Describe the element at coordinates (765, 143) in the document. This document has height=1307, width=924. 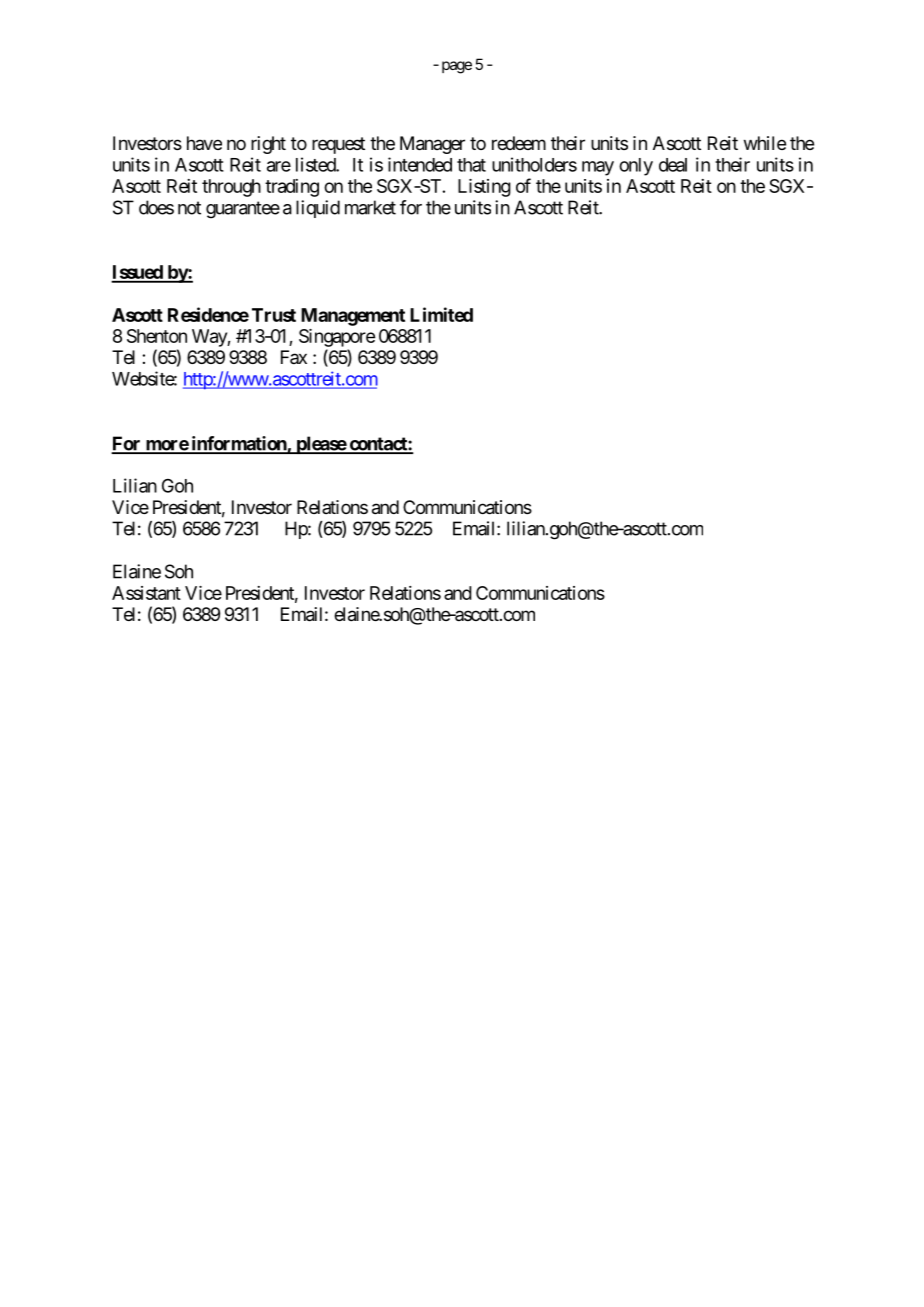
I see `while` at that location.
